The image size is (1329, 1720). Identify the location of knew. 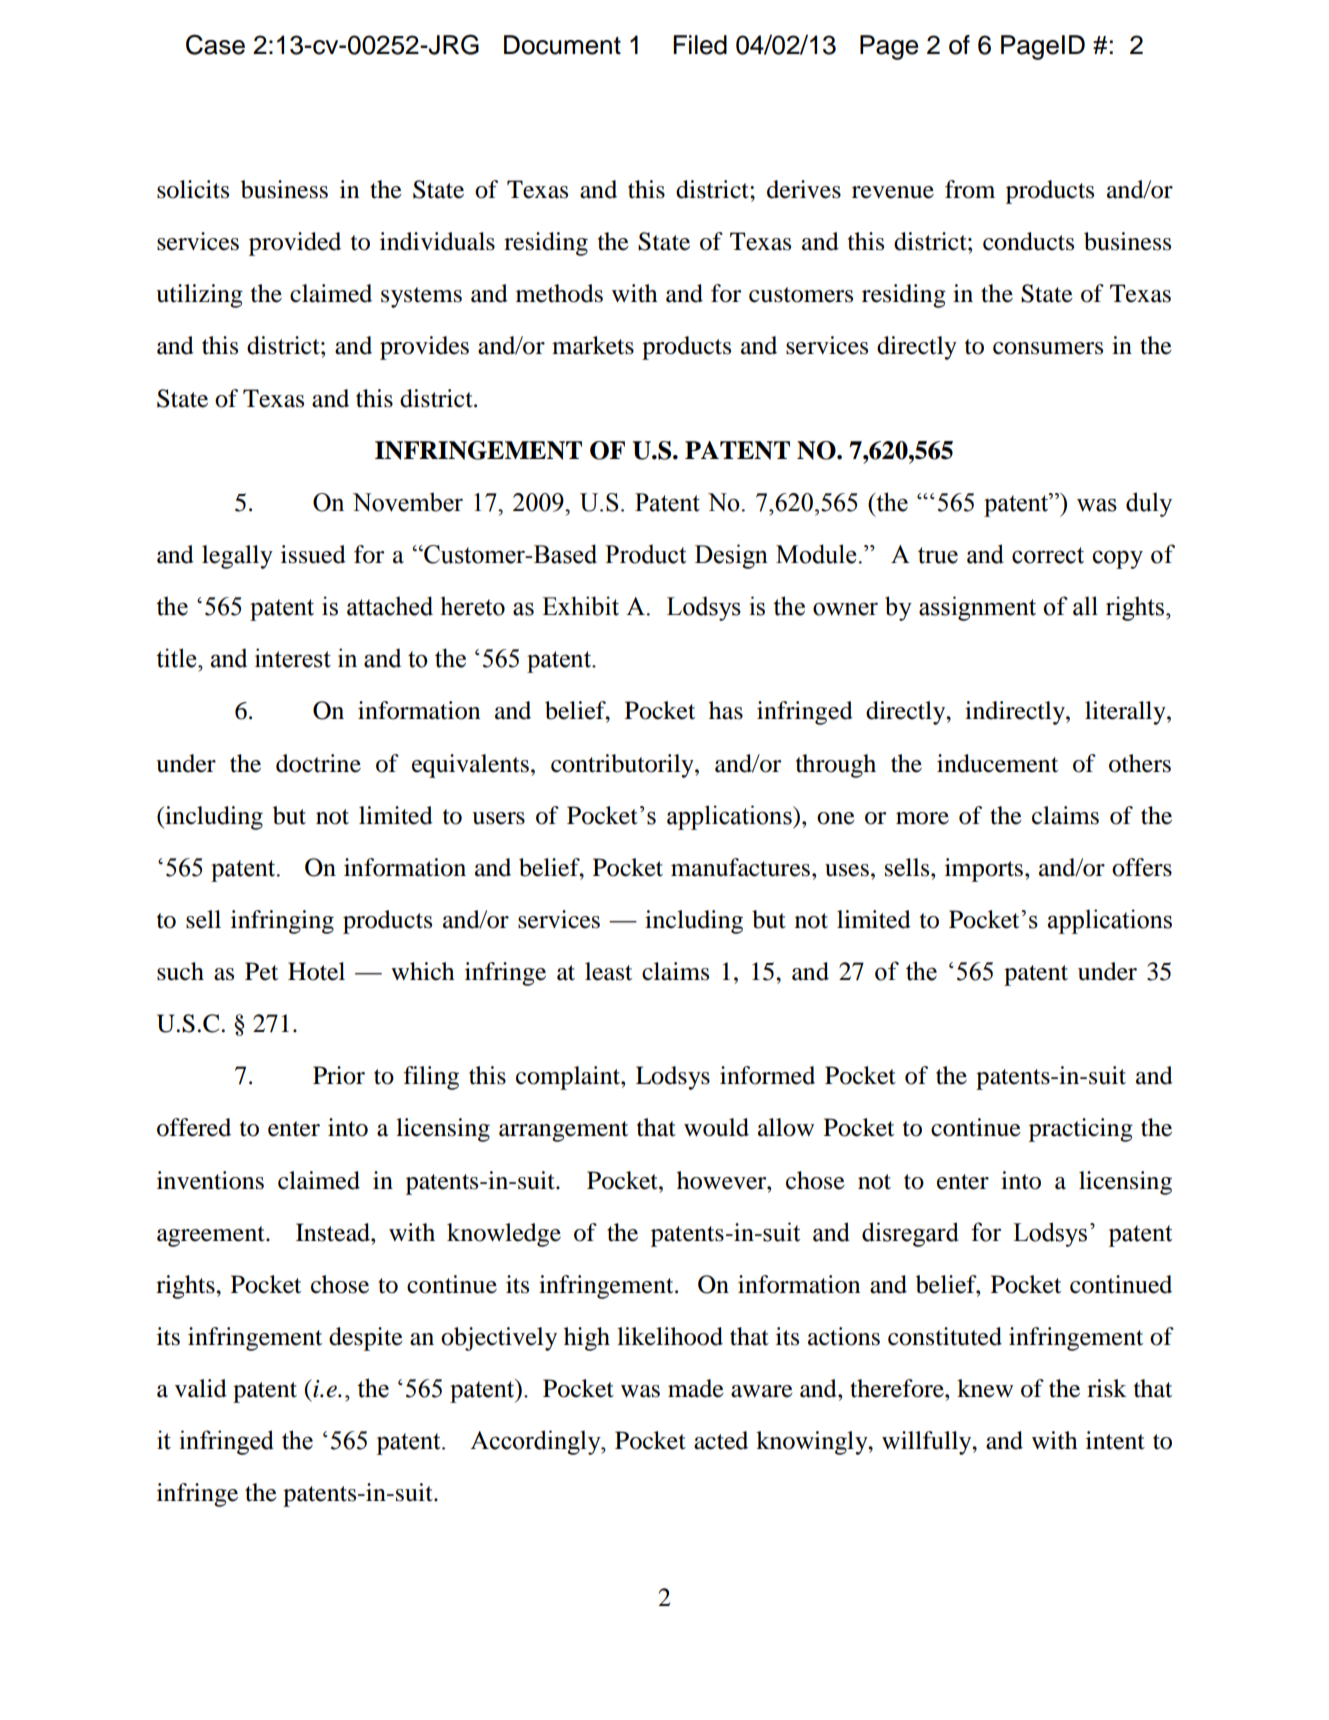
(985, 1388).
